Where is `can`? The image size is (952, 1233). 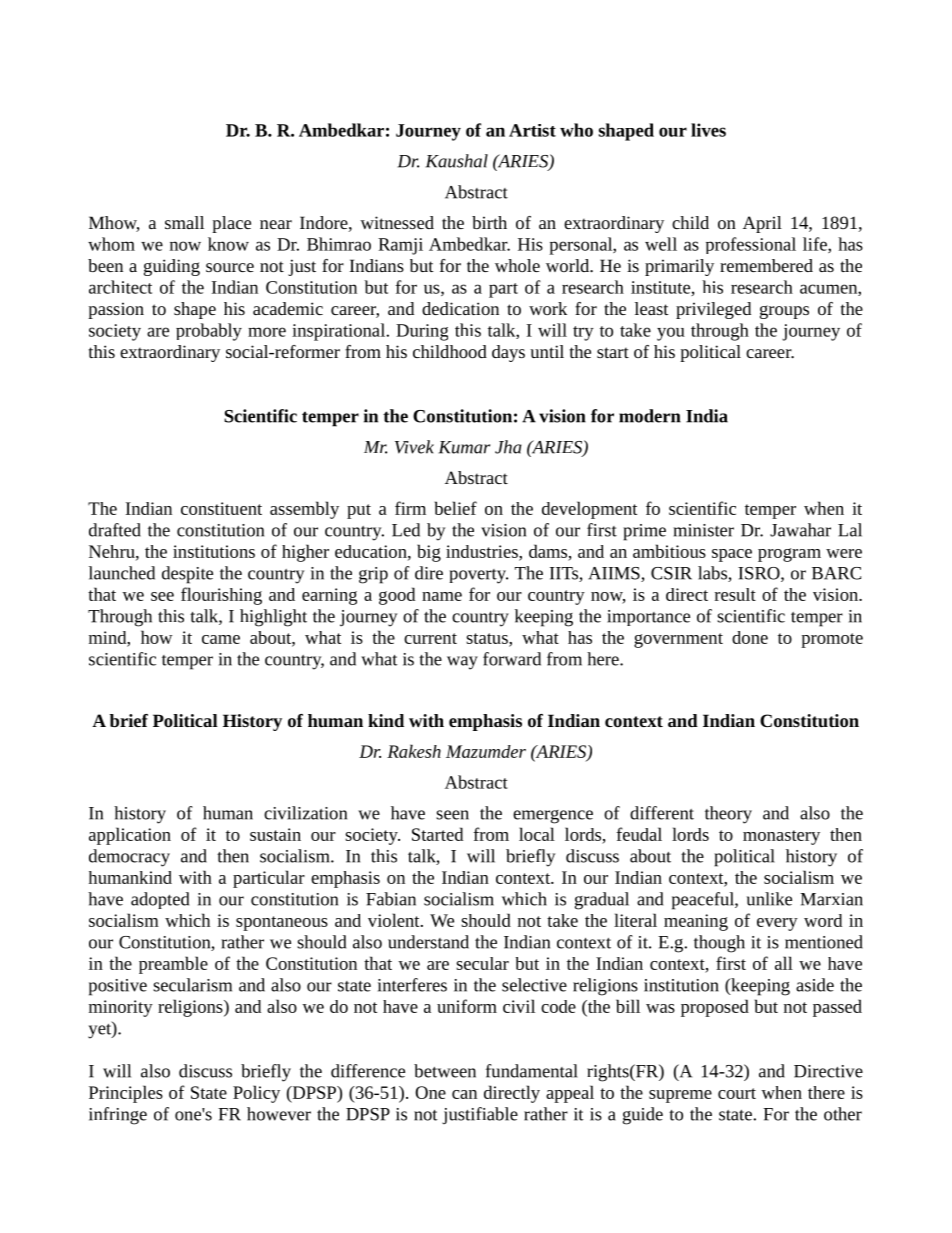 can is located at coordinates (464, 1094).
